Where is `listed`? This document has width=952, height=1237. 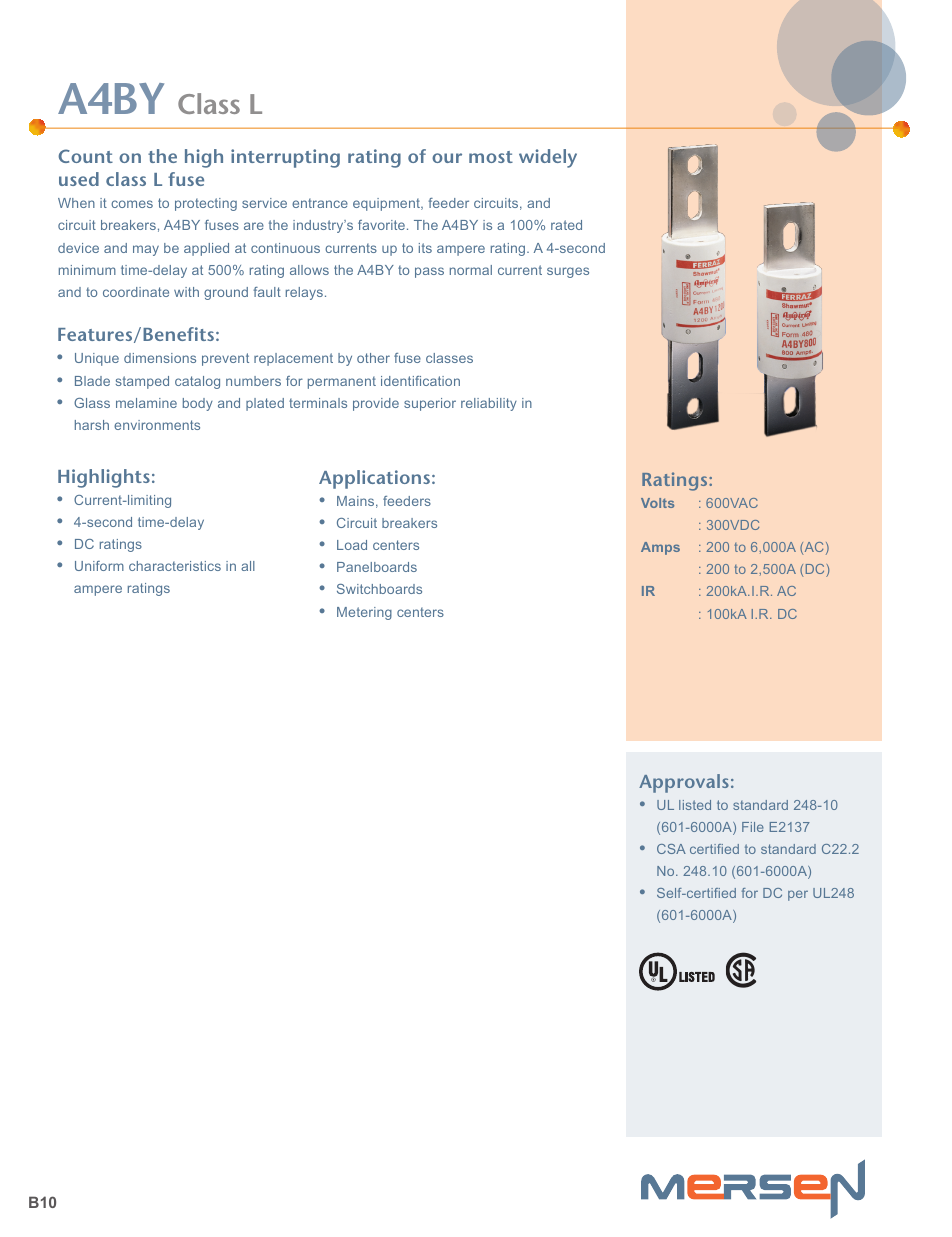 listed is located at coordinates (695, 805).
